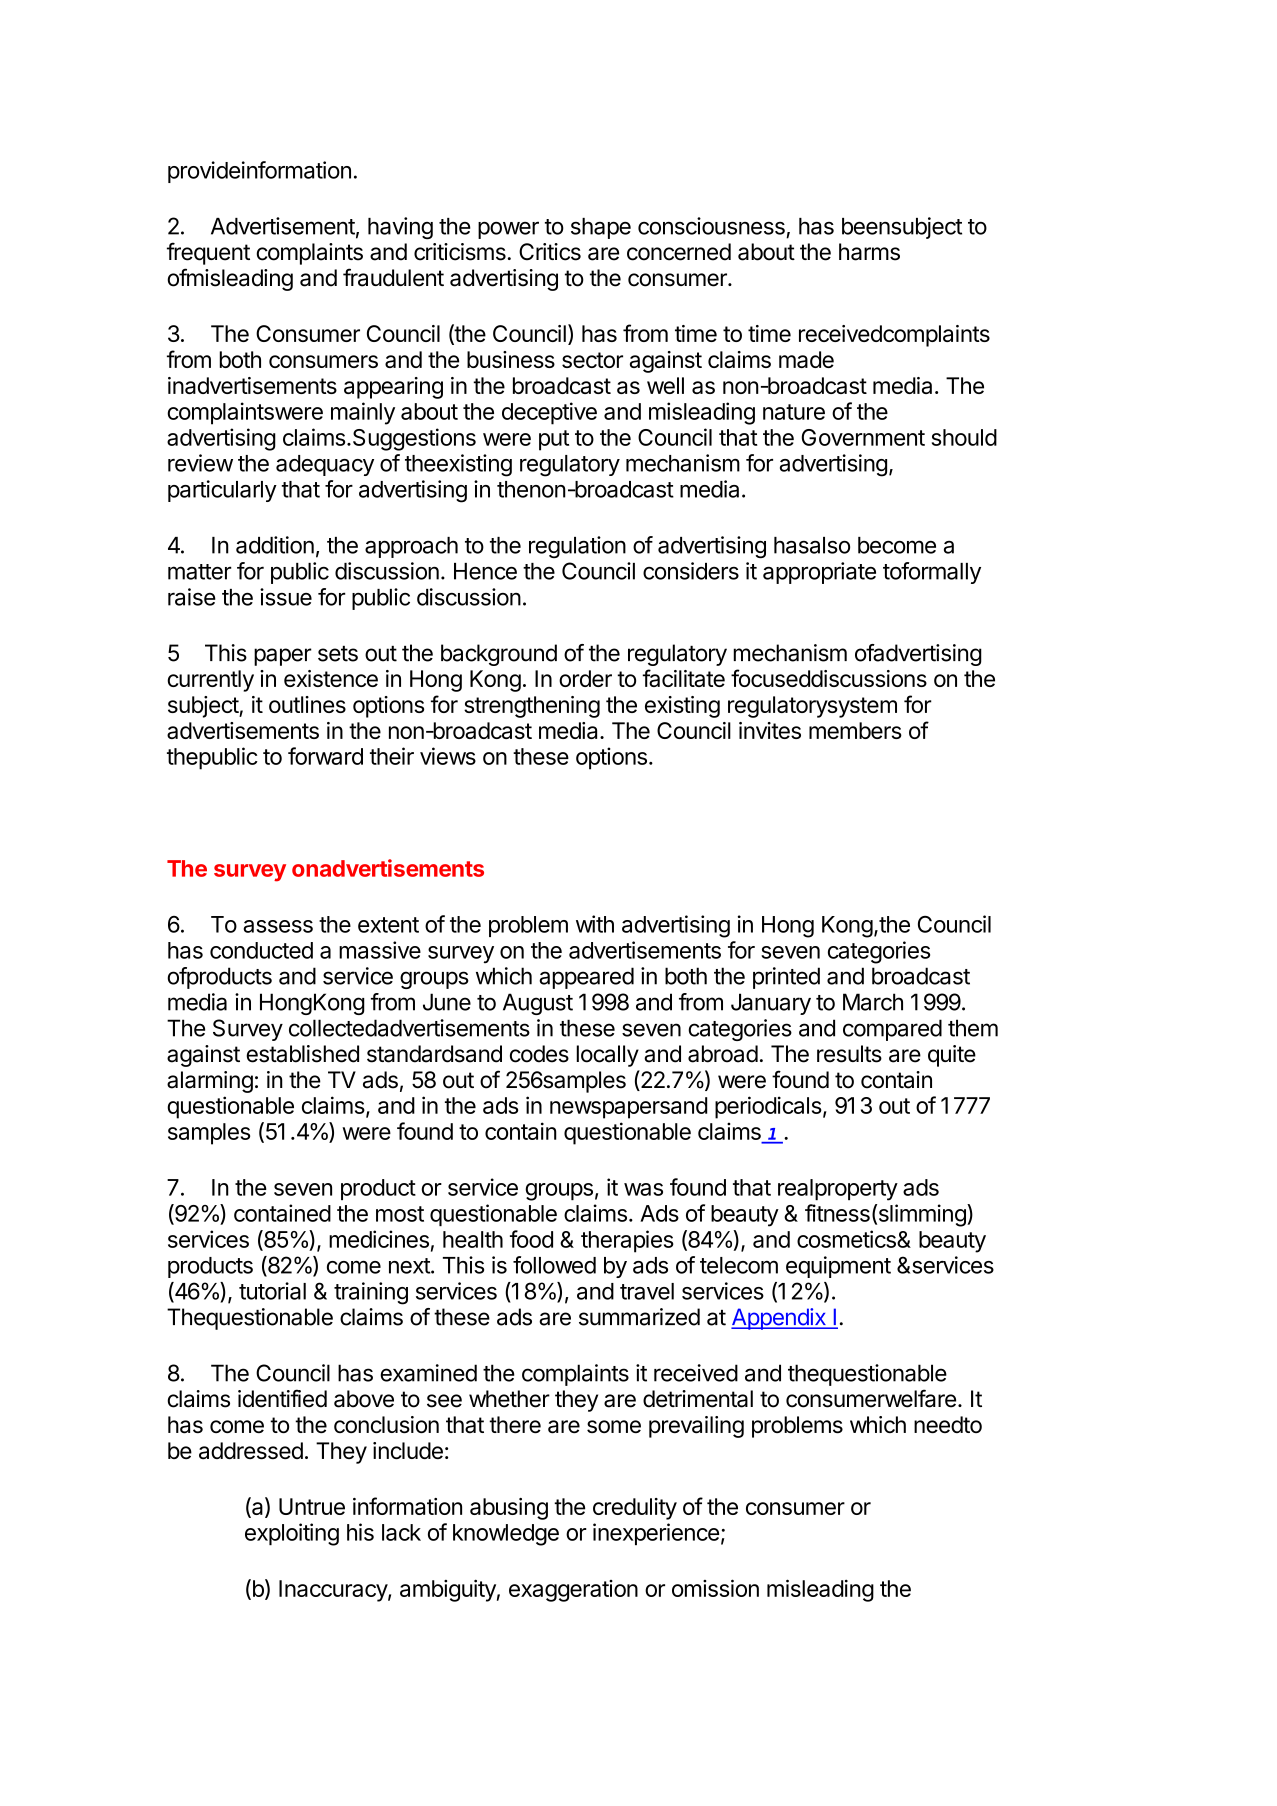 The image size is (1277, 1806). Describe the element at coordinates (869, 252) in the screenshot. I see `harms` at that location.
